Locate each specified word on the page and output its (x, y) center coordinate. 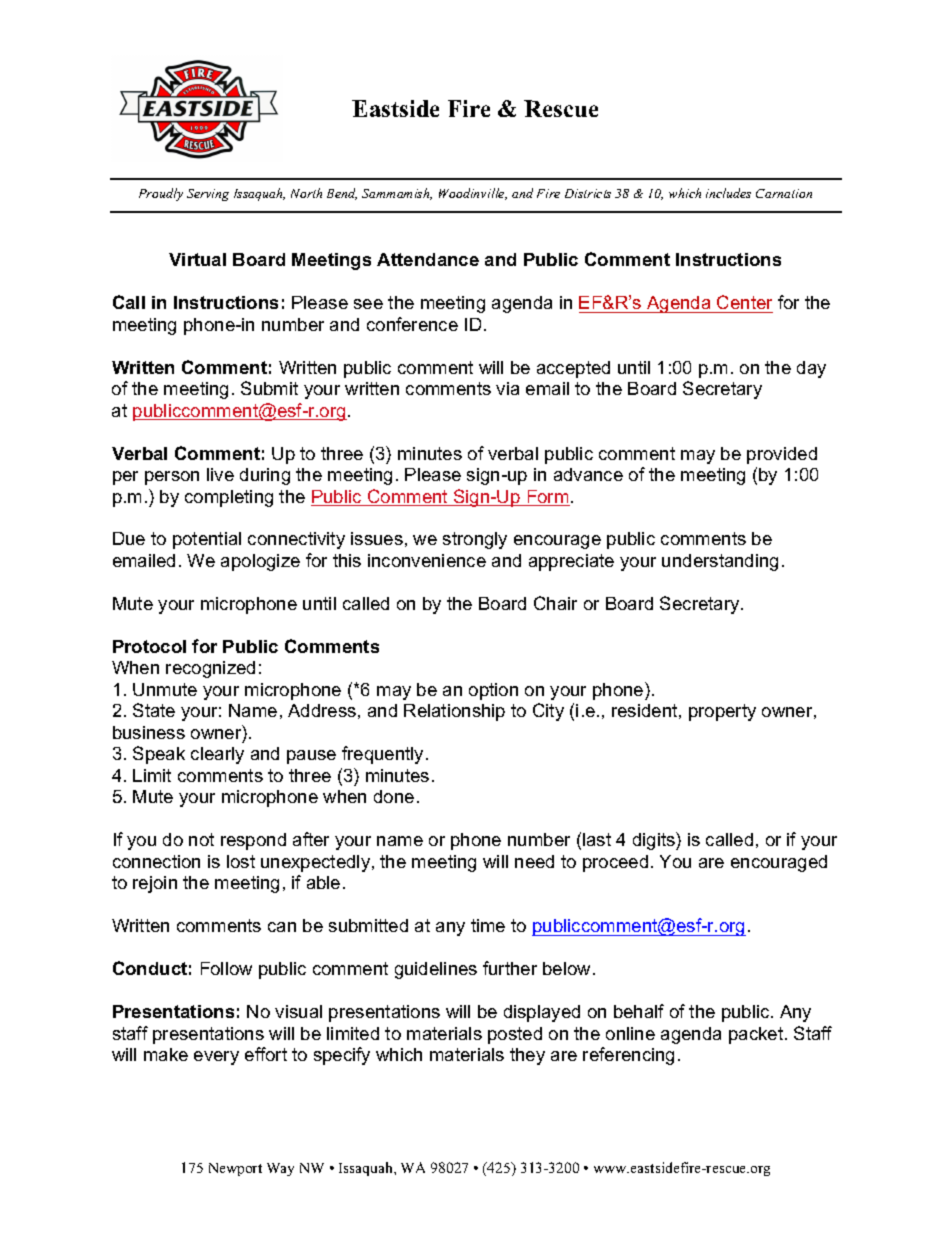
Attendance (428, 259)
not (201, 839)
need (534, 861)
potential (207, 540)
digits (655, 841)
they (527, 1056)
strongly (475, 540)
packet (757, 1035)
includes (728, 193)
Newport (235, 1169)
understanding (720, 562)
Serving (208, 195)
